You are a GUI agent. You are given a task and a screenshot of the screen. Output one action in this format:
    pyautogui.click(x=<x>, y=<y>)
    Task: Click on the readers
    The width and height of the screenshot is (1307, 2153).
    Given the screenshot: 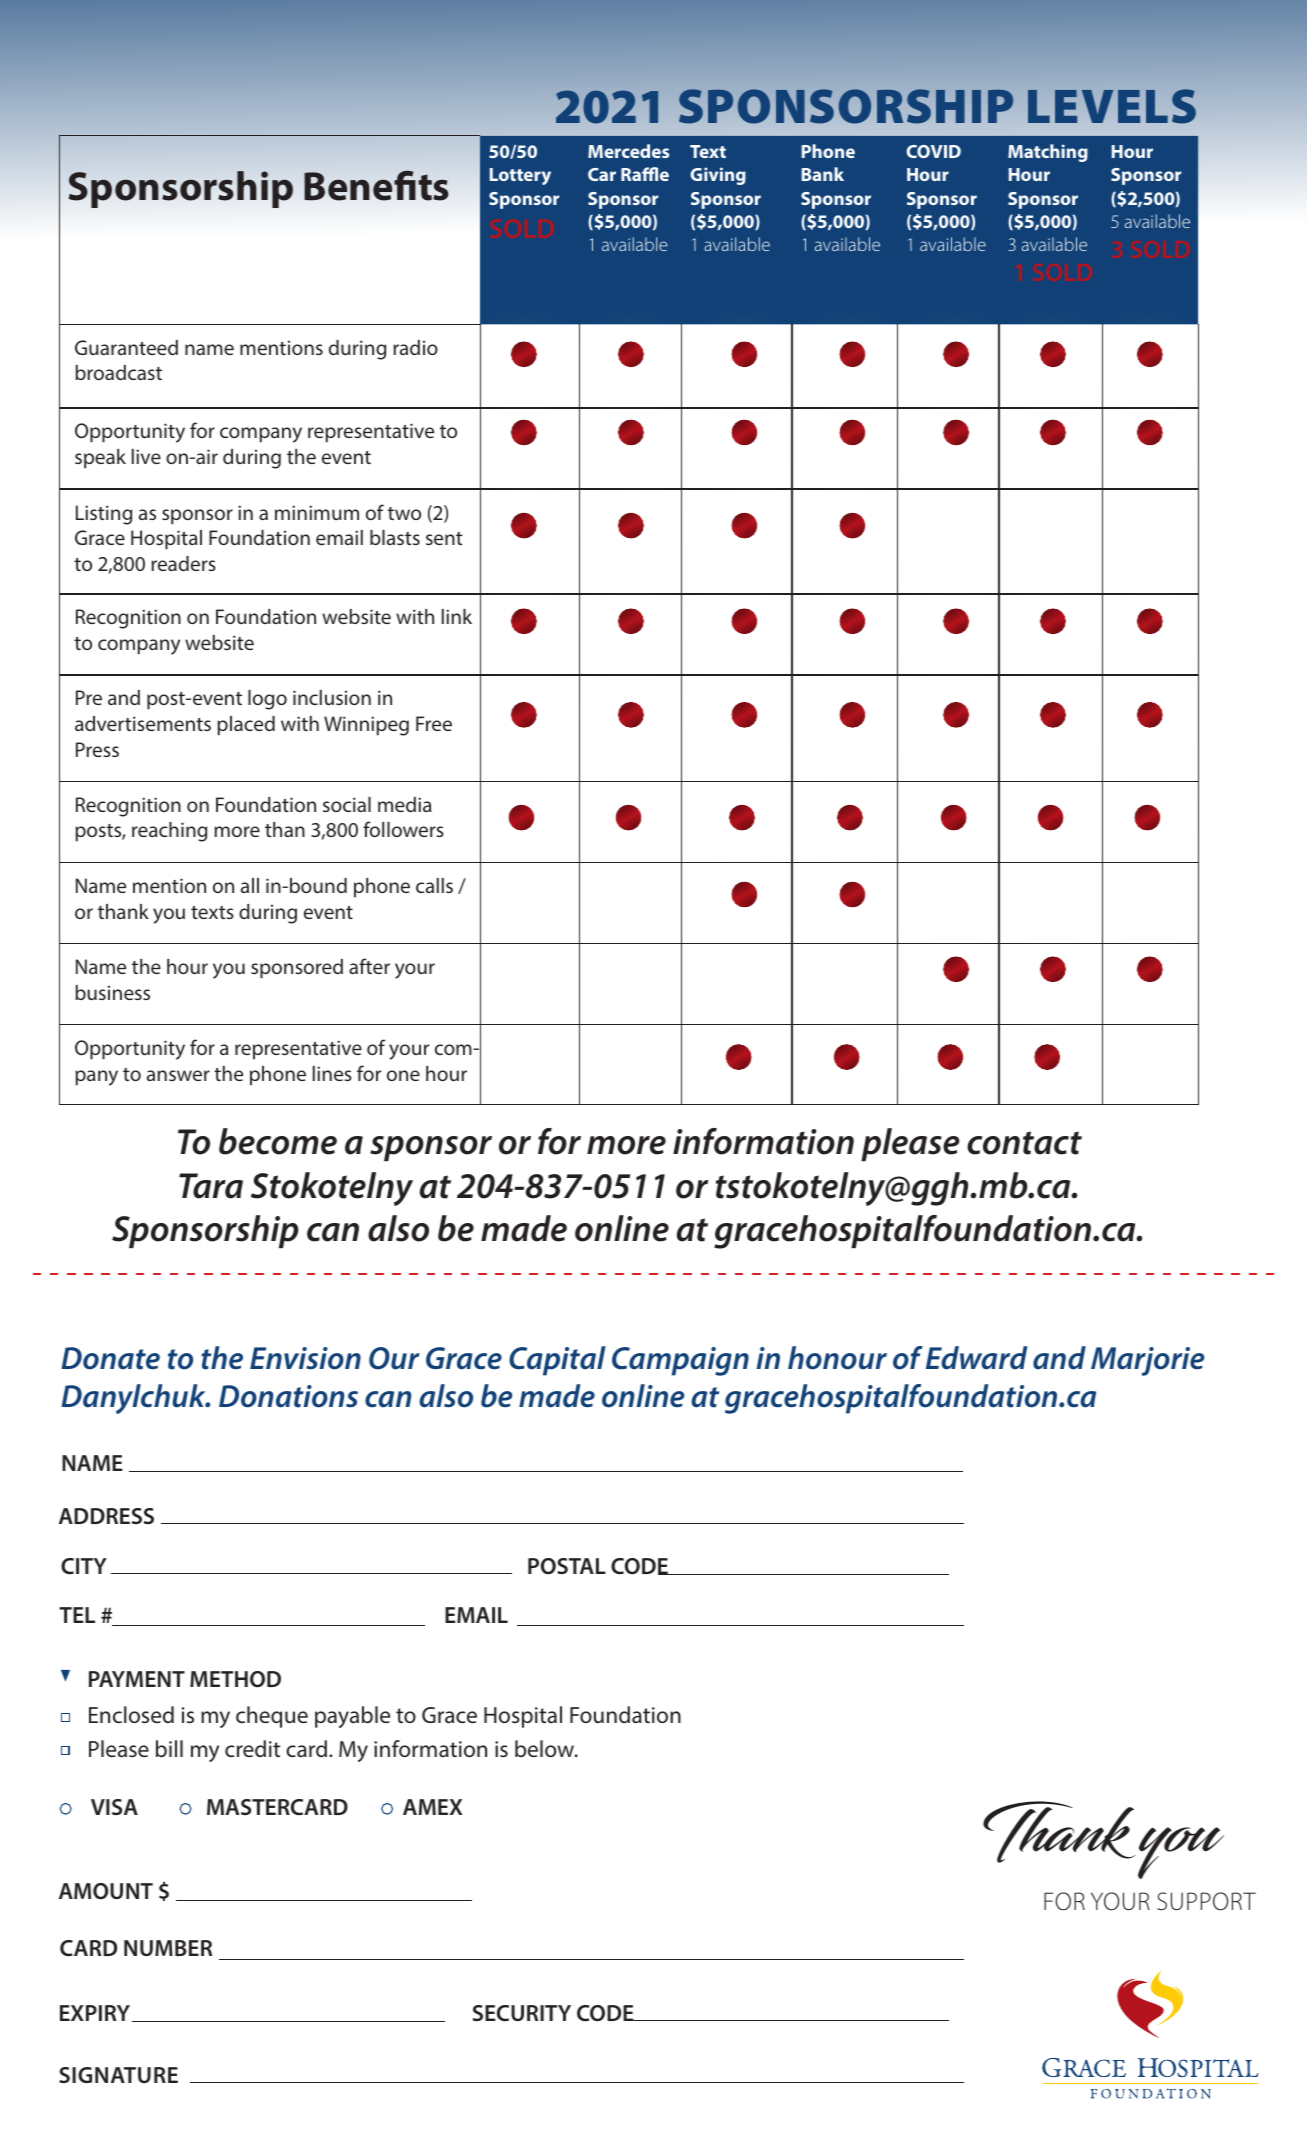 What is the action you would take?
    pyautogui.click(x=183, y=563)
